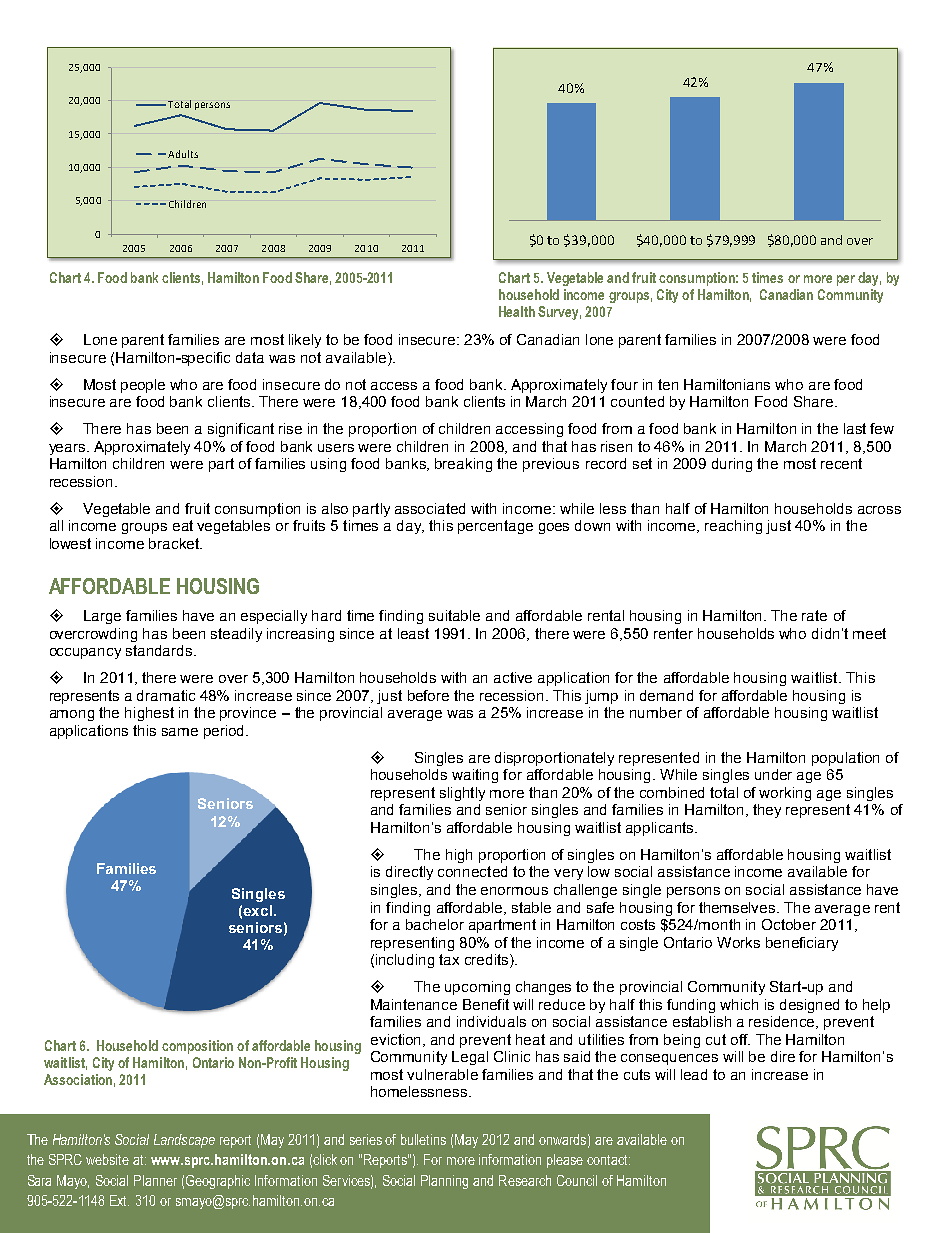 This page has width=952, height=1233. What do you see at coordinates (624, 384) in the page?
I see `four` at bounding box center [624, 384].
